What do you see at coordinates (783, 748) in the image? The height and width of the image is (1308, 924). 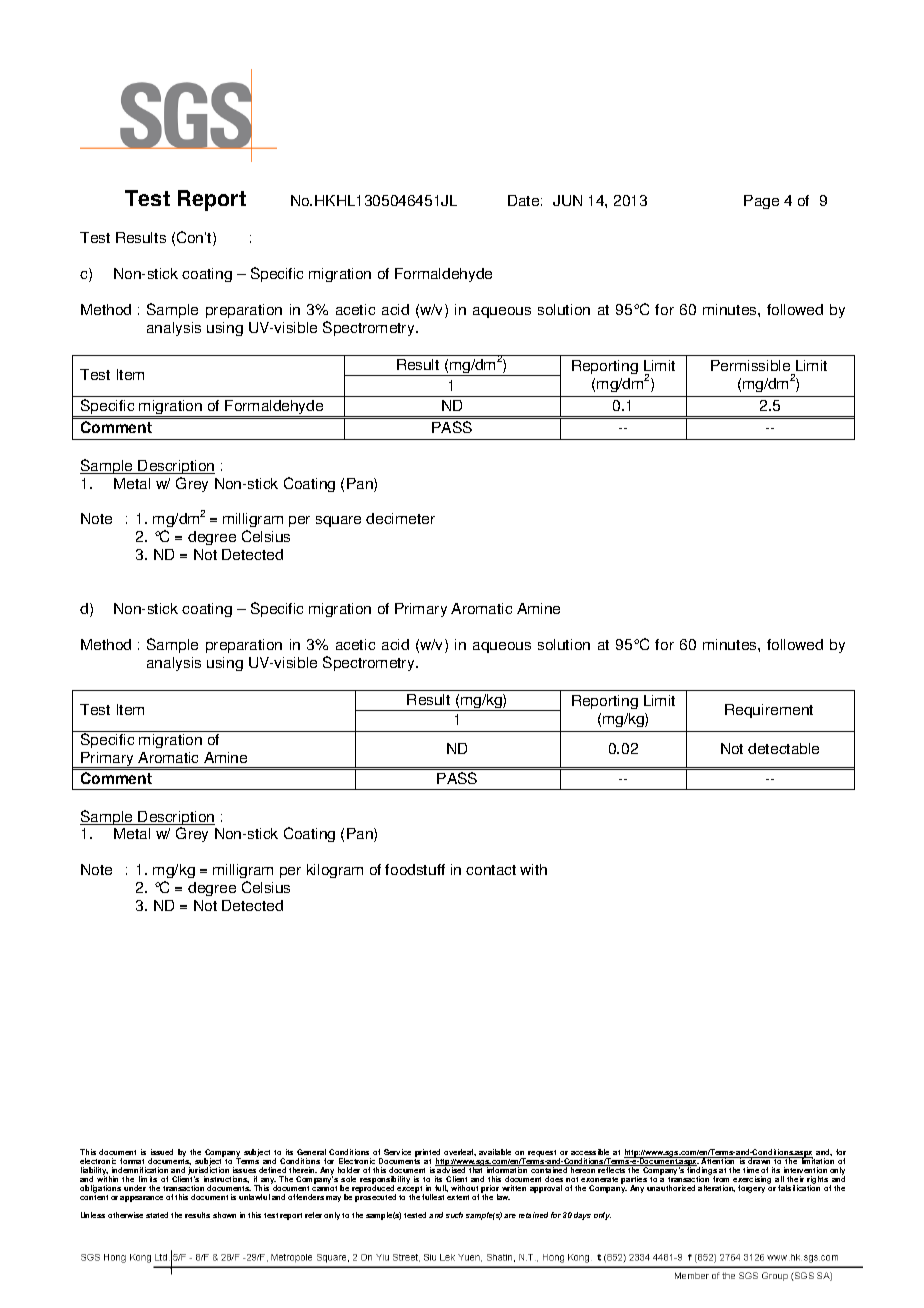 I see `detectable` at bounding box center [783, 748].
